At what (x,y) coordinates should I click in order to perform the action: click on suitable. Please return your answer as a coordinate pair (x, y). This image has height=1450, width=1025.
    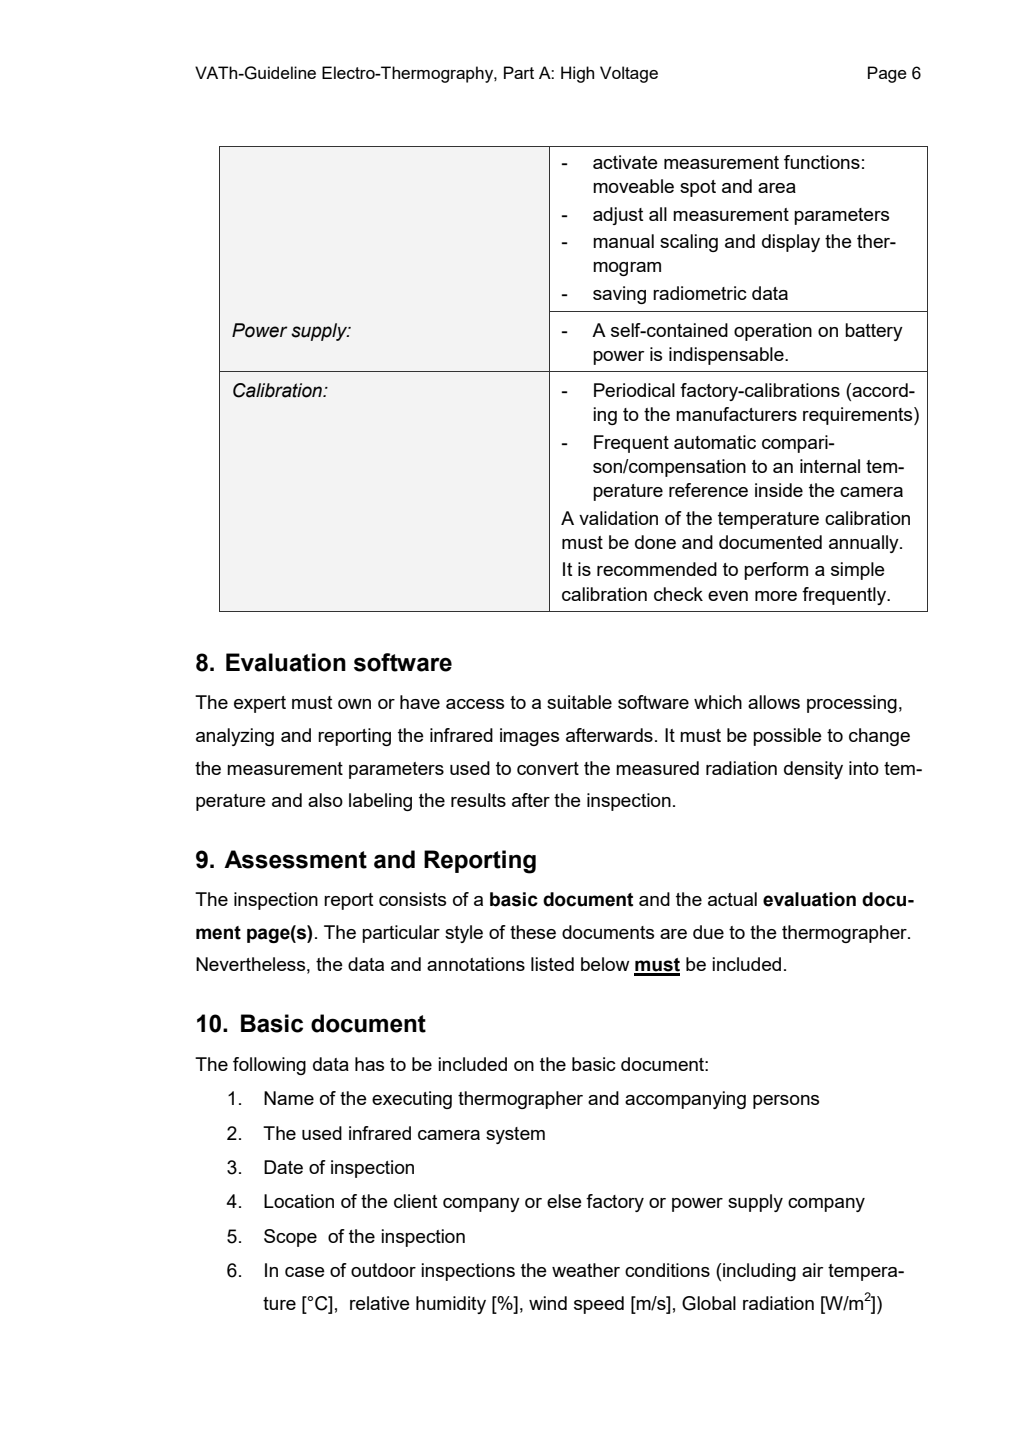
    Looking at the image, I should click on (579, 702).
